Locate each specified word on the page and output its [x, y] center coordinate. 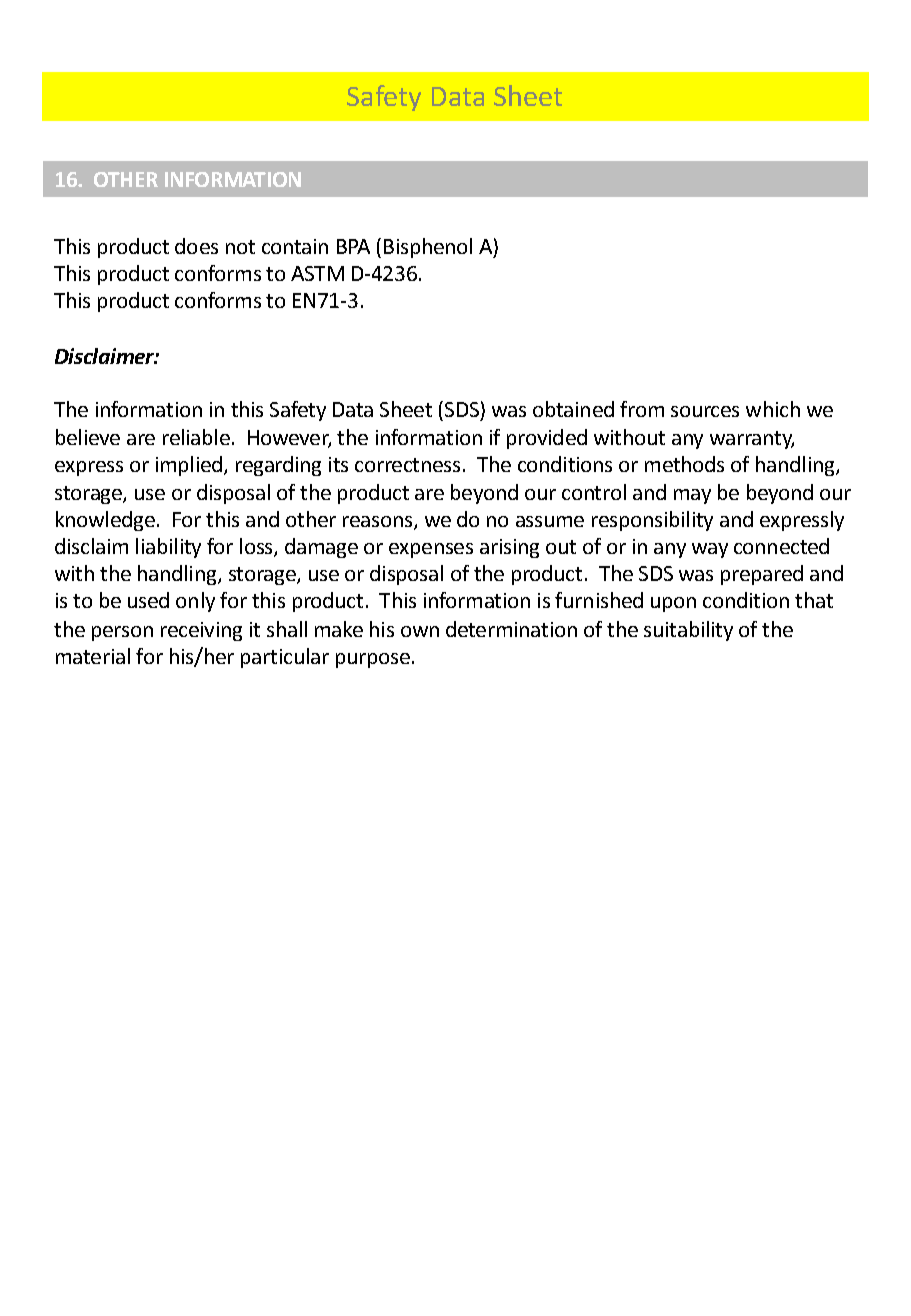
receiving [201, 631]
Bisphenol [428, 248]
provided [547, 439]
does [196, 246]
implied [190, 466]
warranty [752, 440]
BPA [353, 246]
